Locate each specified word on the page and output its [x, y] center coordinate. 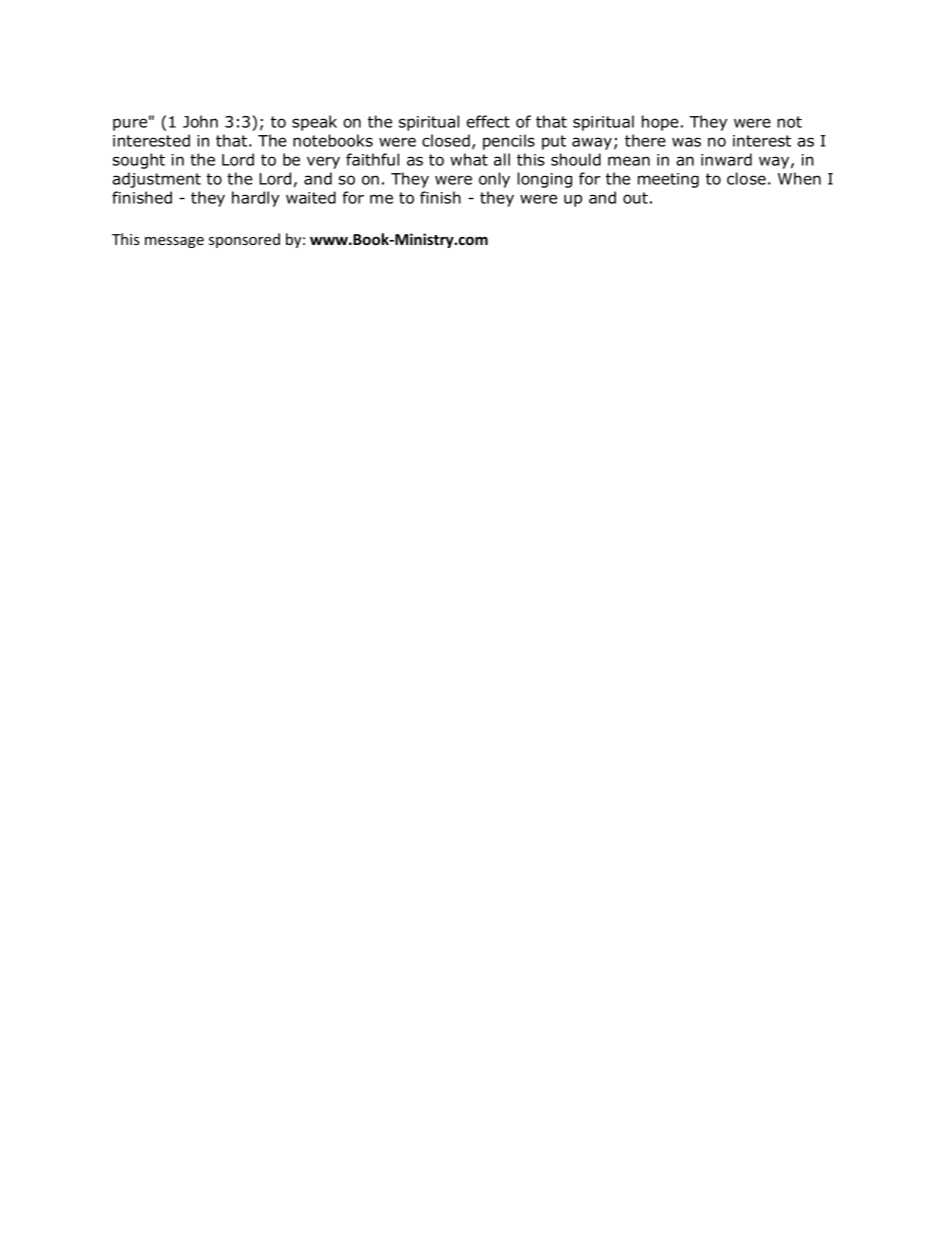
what [469, 159]
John [200, 121]
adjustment [157, 180]
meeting [668, 180]
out [635, 198]
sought [139, 161]
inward [726, 159]
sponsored [244, 240]
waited [311, 197]
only [494, 180]
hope [660, 123]
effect [488, 121]
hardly [256, 199]
